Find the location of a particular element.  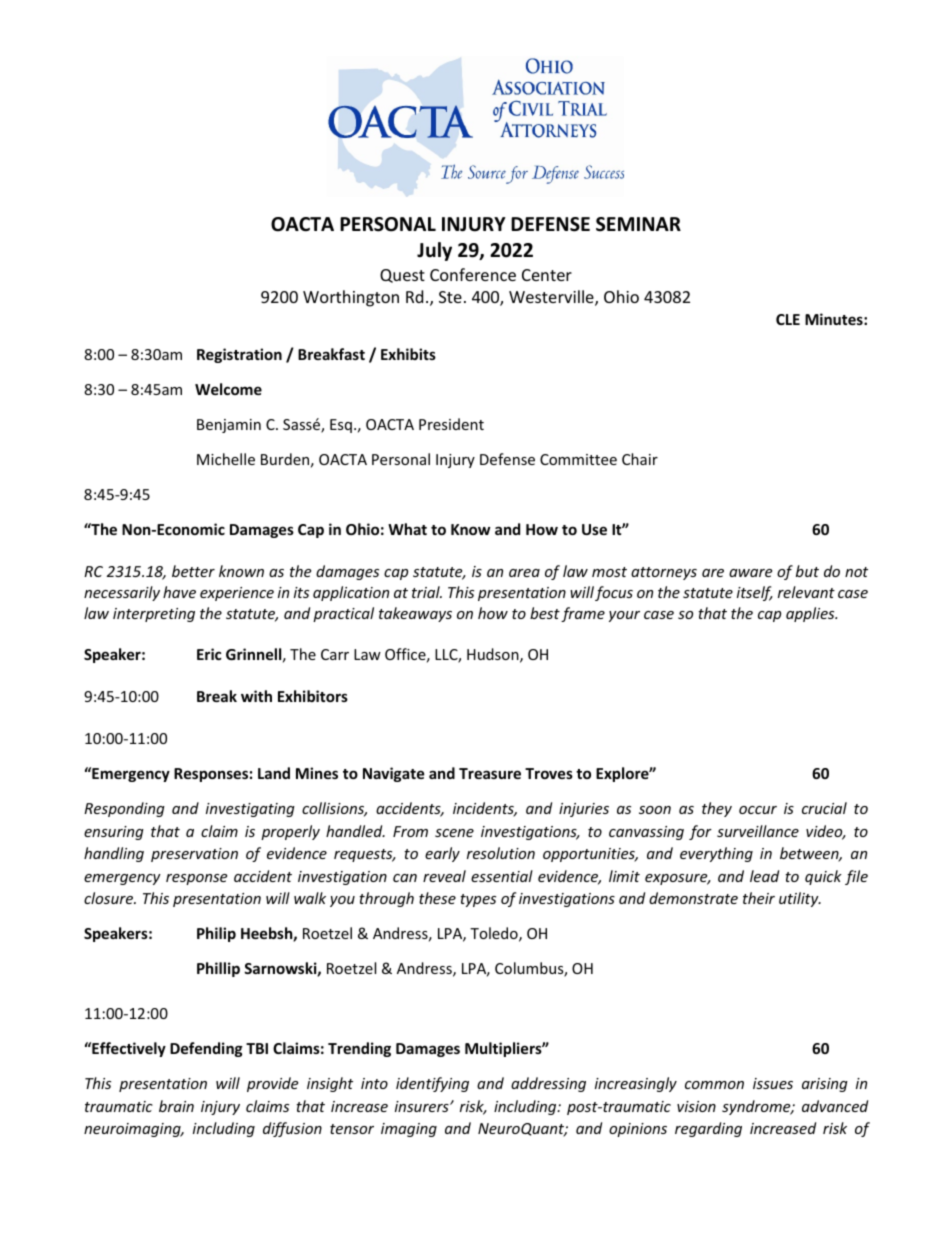

investigating is located at coordinates (250, 810).
